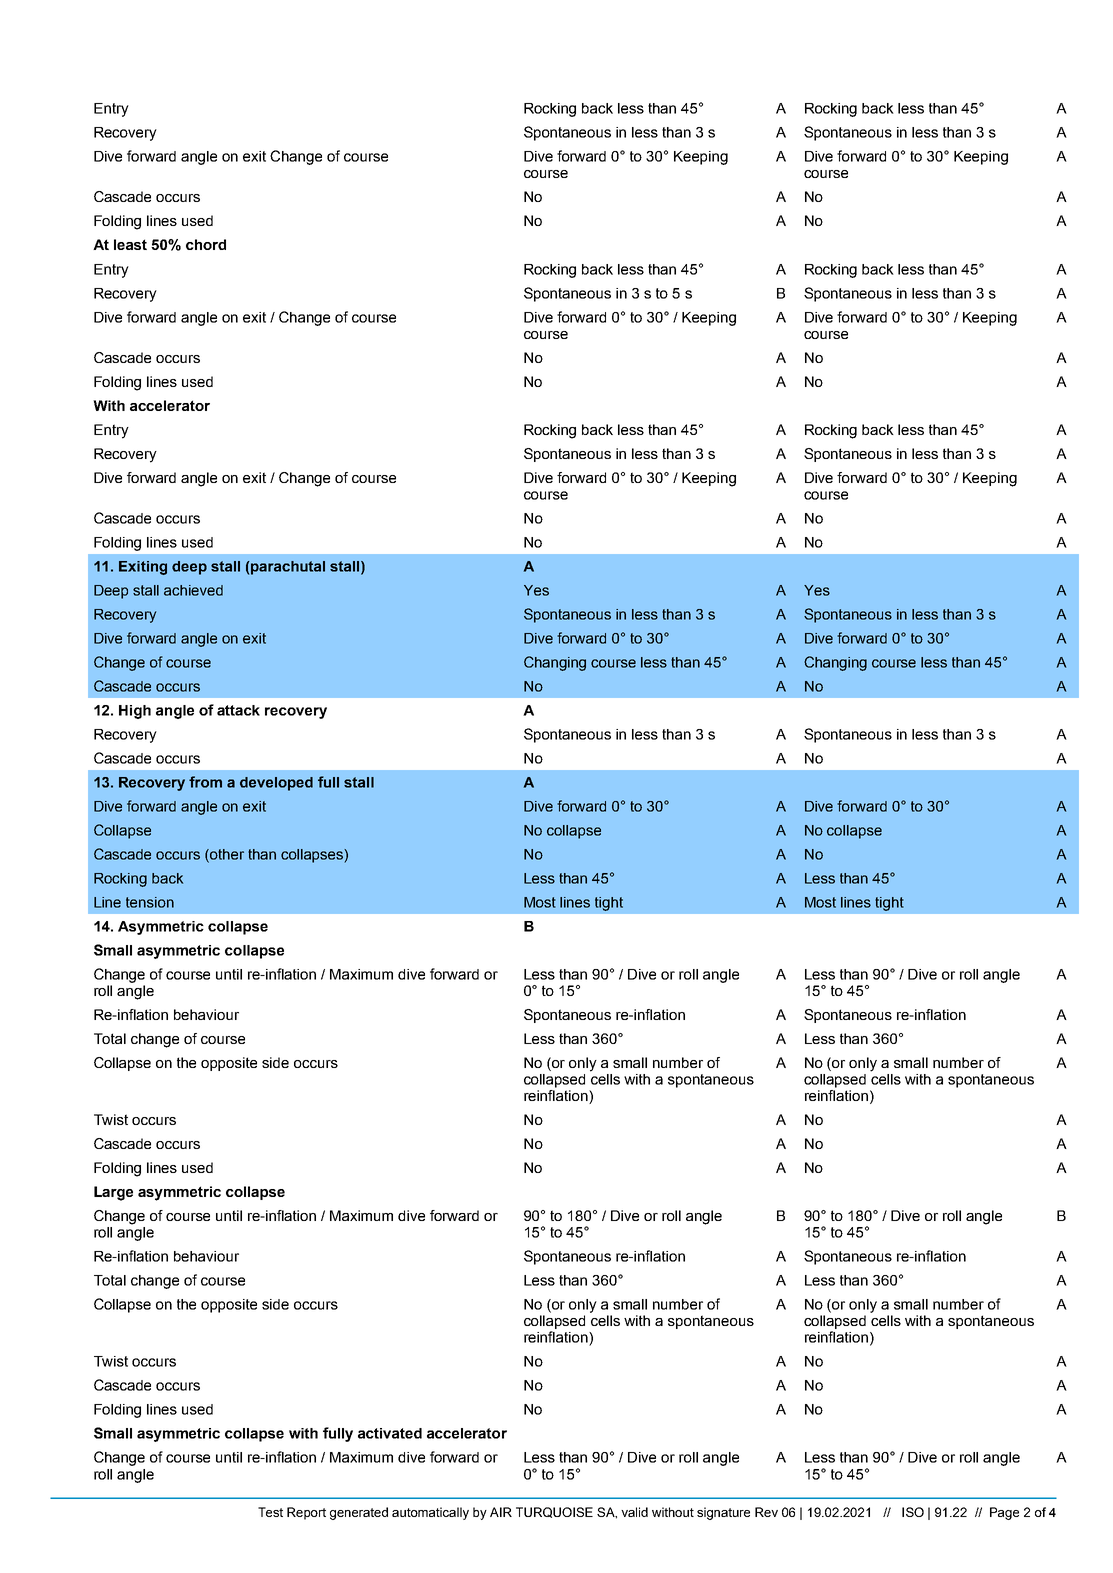 This screenshot has height=1573, width=1113. Describe the element at coordinates (276, 784) in the screenshot. I see `developed` at that location.
